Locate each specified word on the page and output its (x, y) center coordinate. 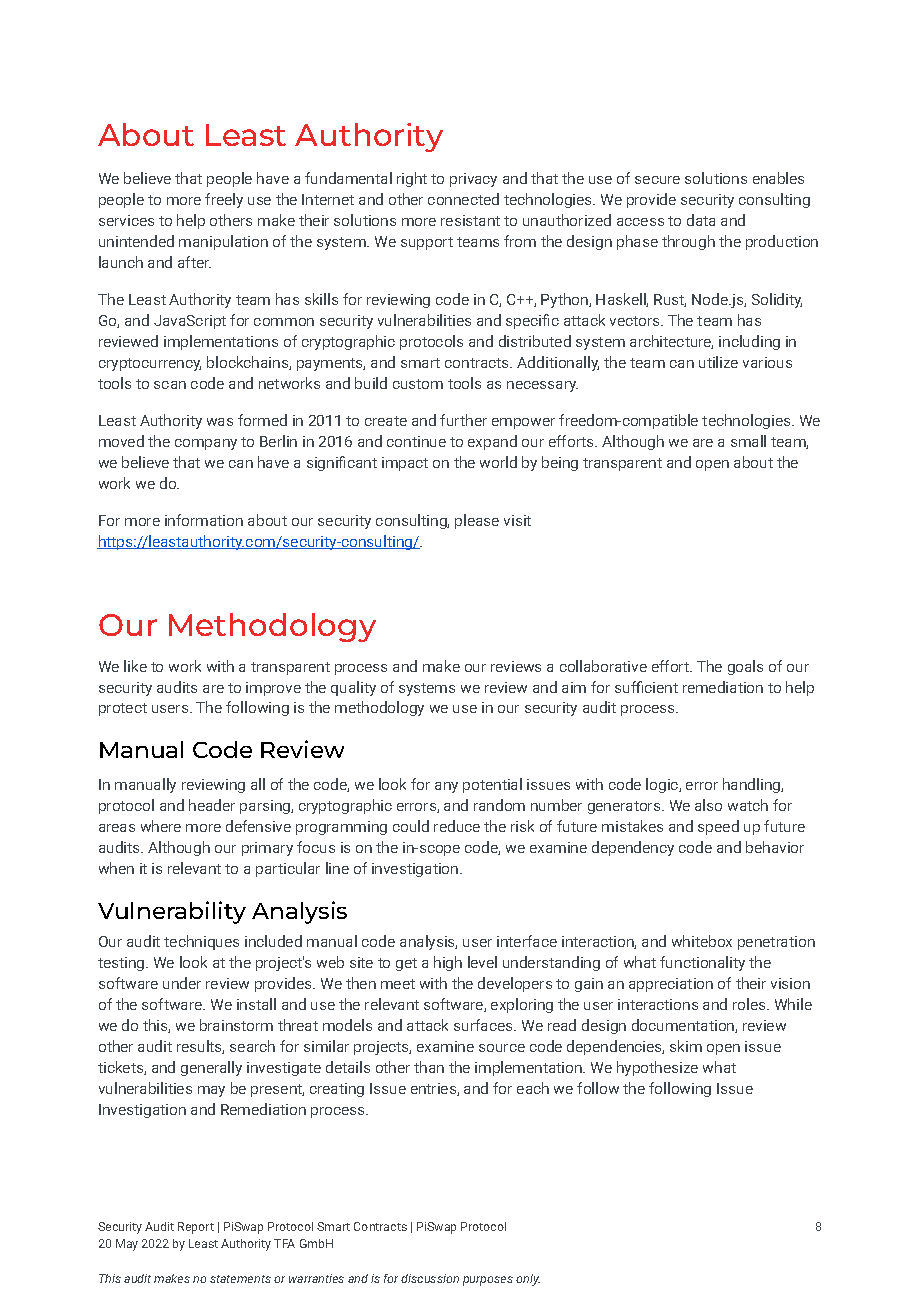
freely (224, 200)
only (528, 1280)
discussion (430, 1278)
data (701, 220)
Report (196, 1228)
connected (463, 199)
